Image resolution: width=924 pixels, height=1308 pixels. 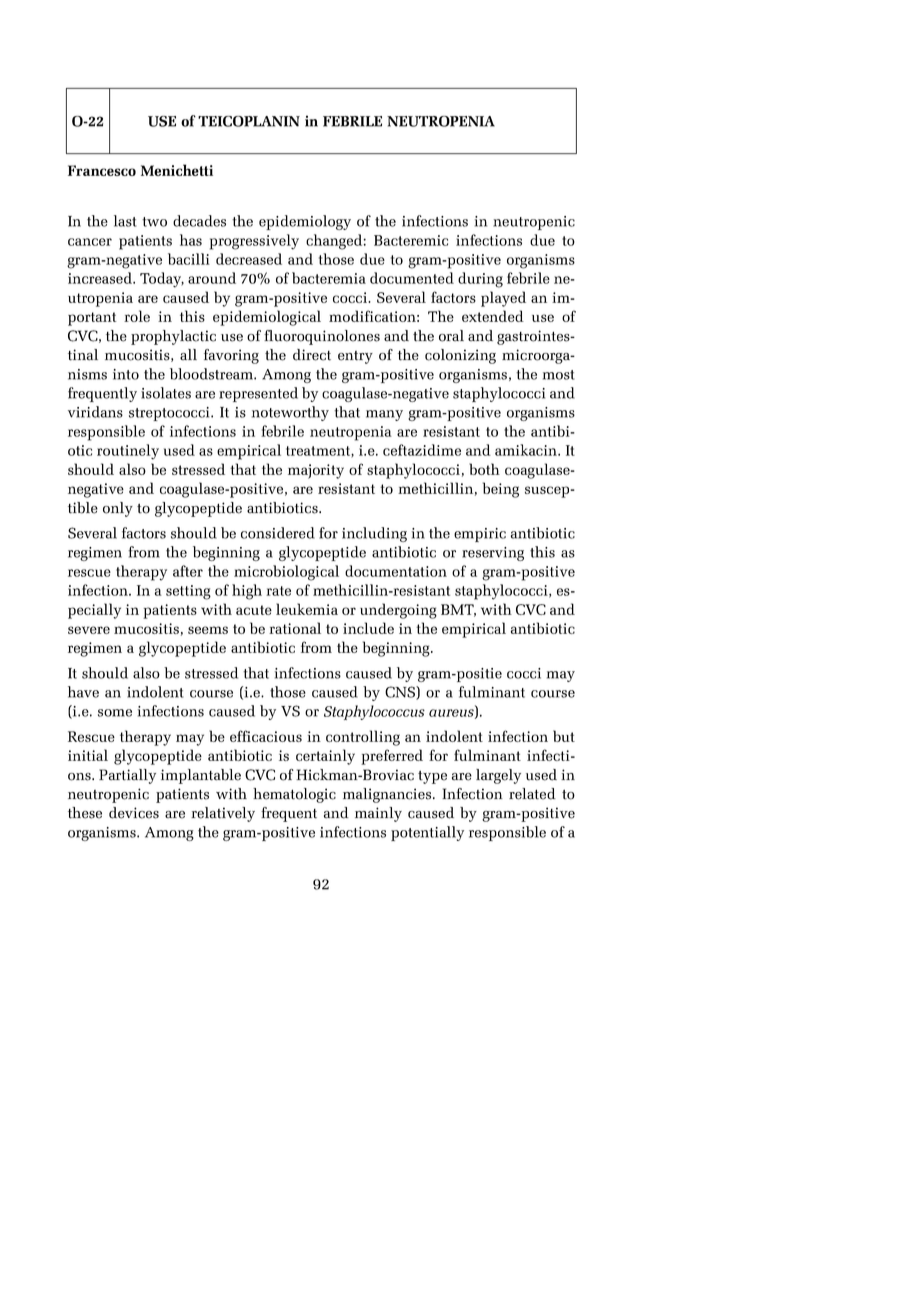 I want to click on isolates, so click(x=166, y=393).
